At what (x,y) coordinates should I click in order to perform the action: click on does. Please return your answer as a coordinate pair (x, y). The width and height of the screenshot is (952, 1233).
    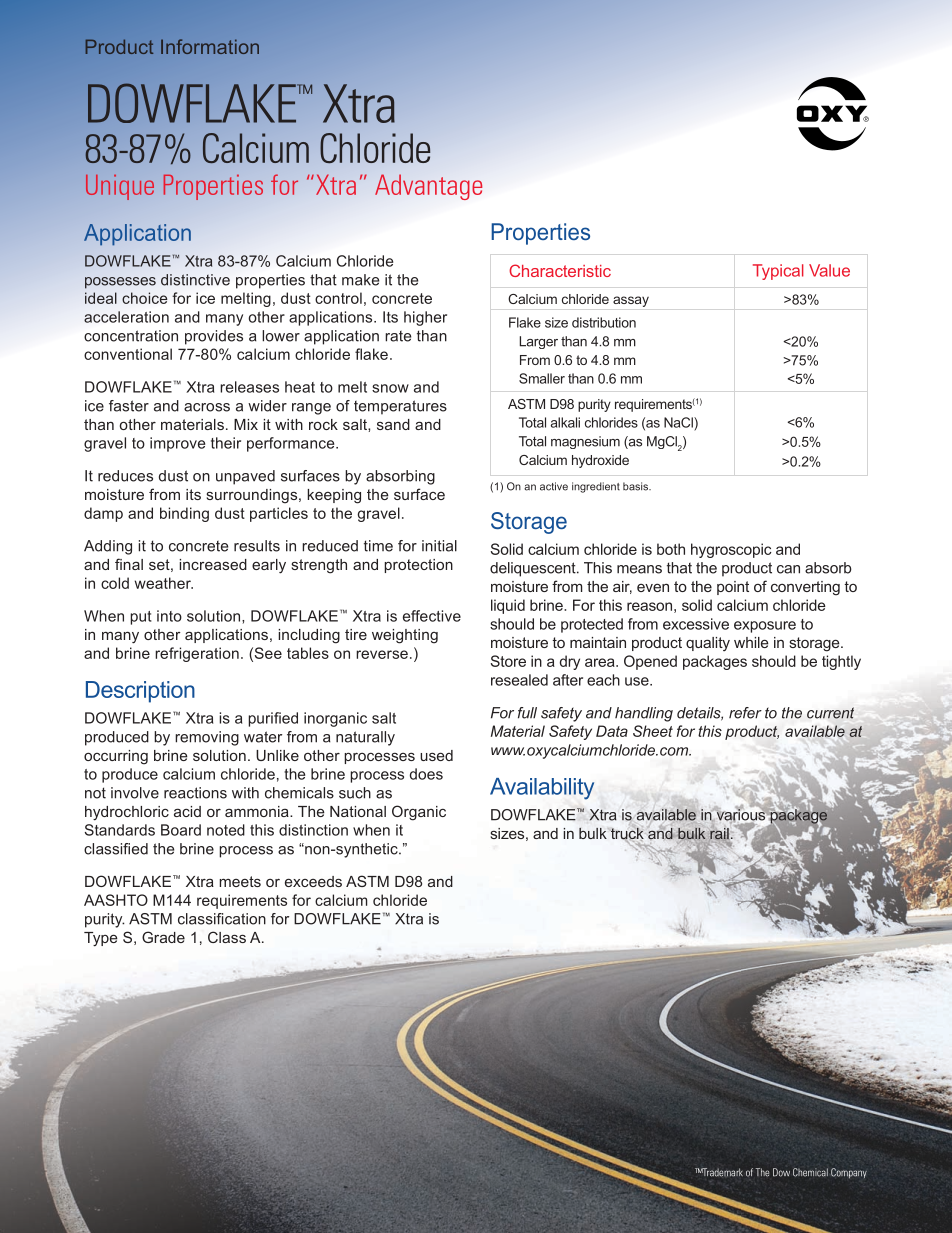
    Looking at the image, I should click on (426, 774).
